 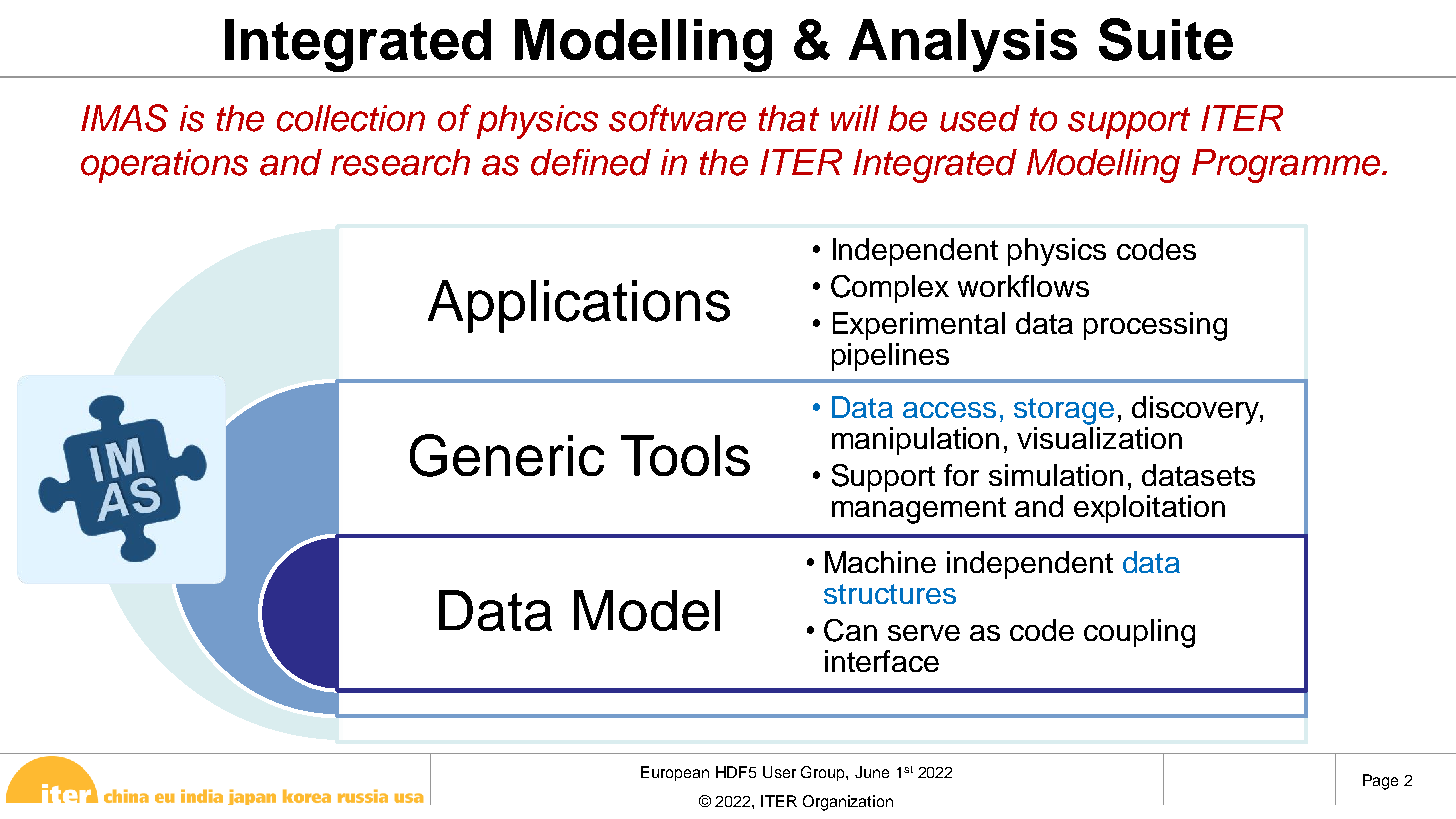 I want to click on User, so click(x=779, y=772).
